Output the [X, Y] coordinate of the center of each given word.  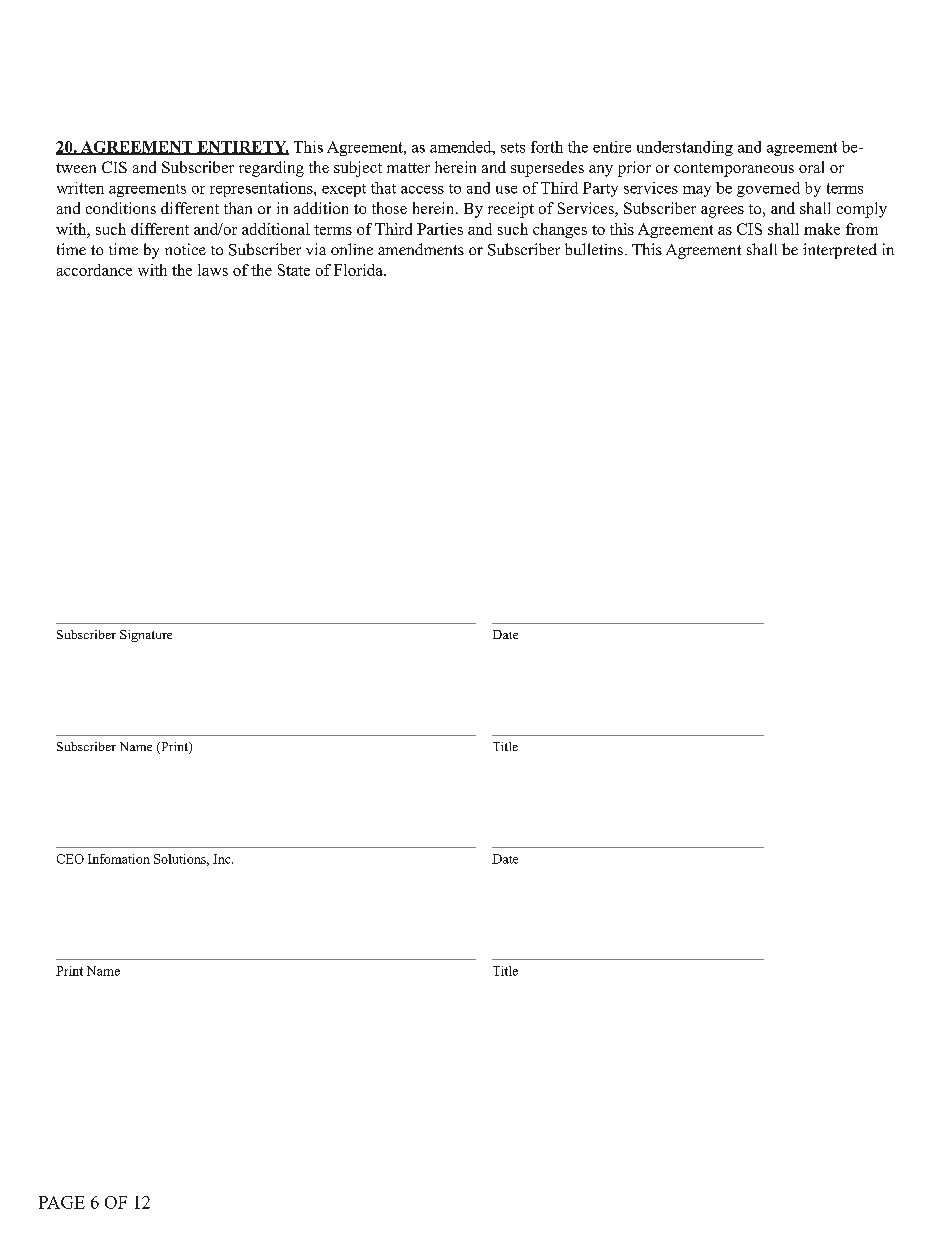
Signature [146, 636]
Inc [223, 859]
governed [768, 189]
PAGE [62, 1202]
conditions [121, 208]
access [422, 190]
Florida [359, 270]
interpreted [840, 251]
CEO [70, 859]
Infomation [119, 859]
